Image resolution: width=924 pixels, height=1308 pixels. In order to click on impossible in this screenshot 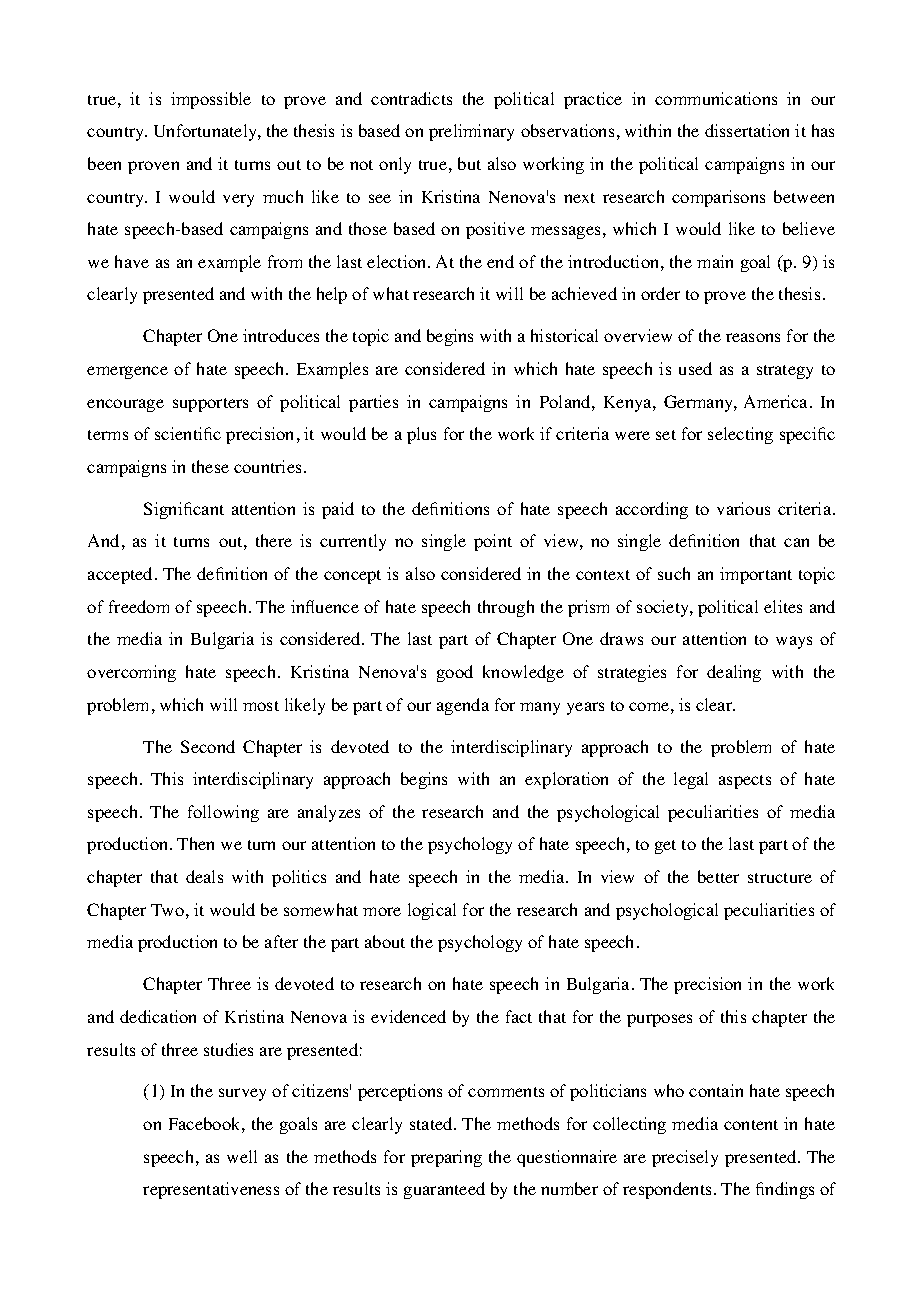, I will do `click(211, 100)`.
